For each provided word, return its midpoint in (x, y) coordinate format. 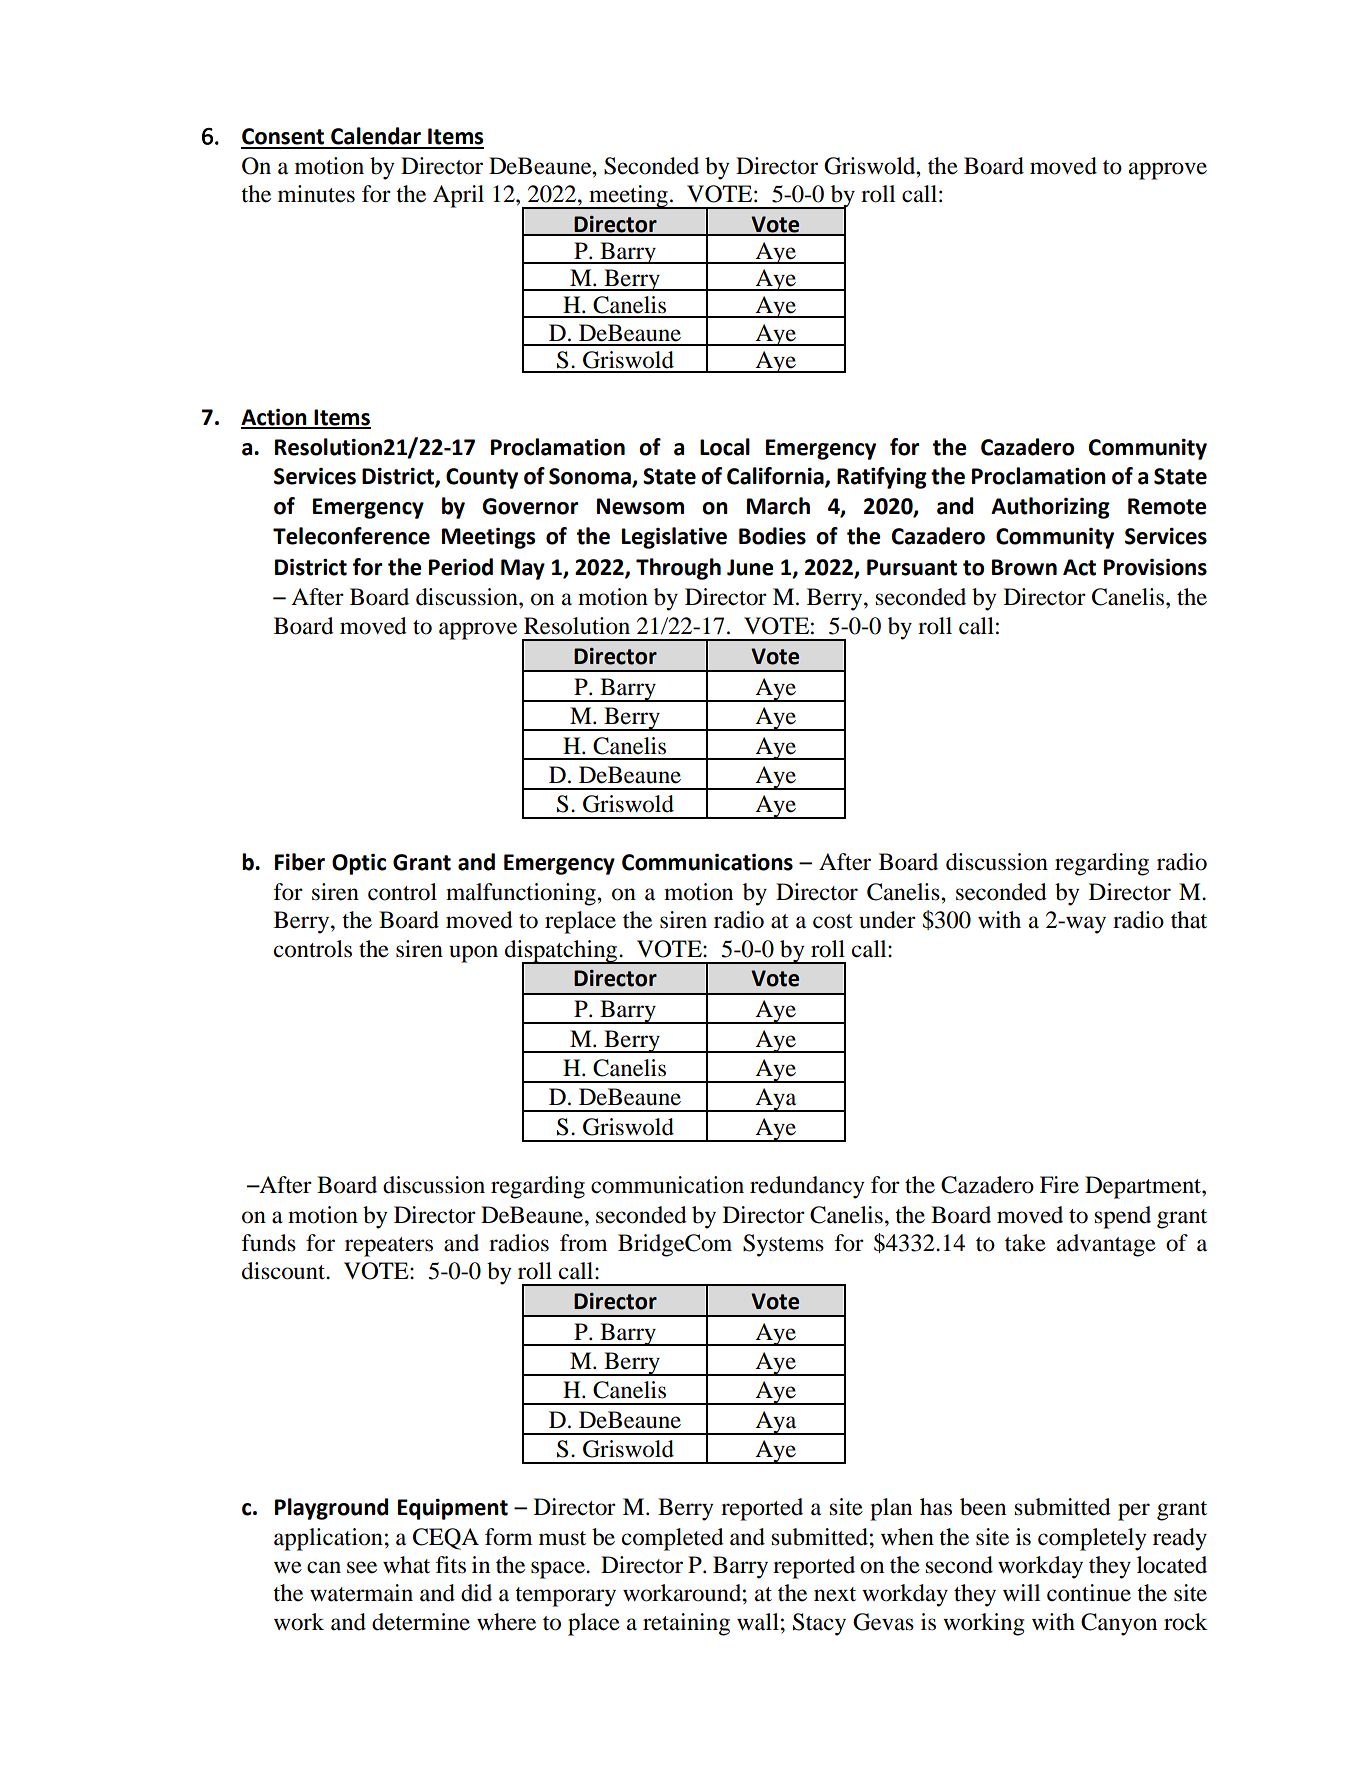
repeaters (389, 1247)
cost (833, 921)
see (362, 1567)
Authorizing (1050, 508)
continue (1089, 1593)
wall (758, 1622)
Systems (783, 1245)
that (1189, 920)
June (750, 567)
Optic (359, 864)
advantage (1106, 1245)
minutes (316, 194)
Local (725, 447)
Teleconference (351, 536)
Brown (1024, 567)
